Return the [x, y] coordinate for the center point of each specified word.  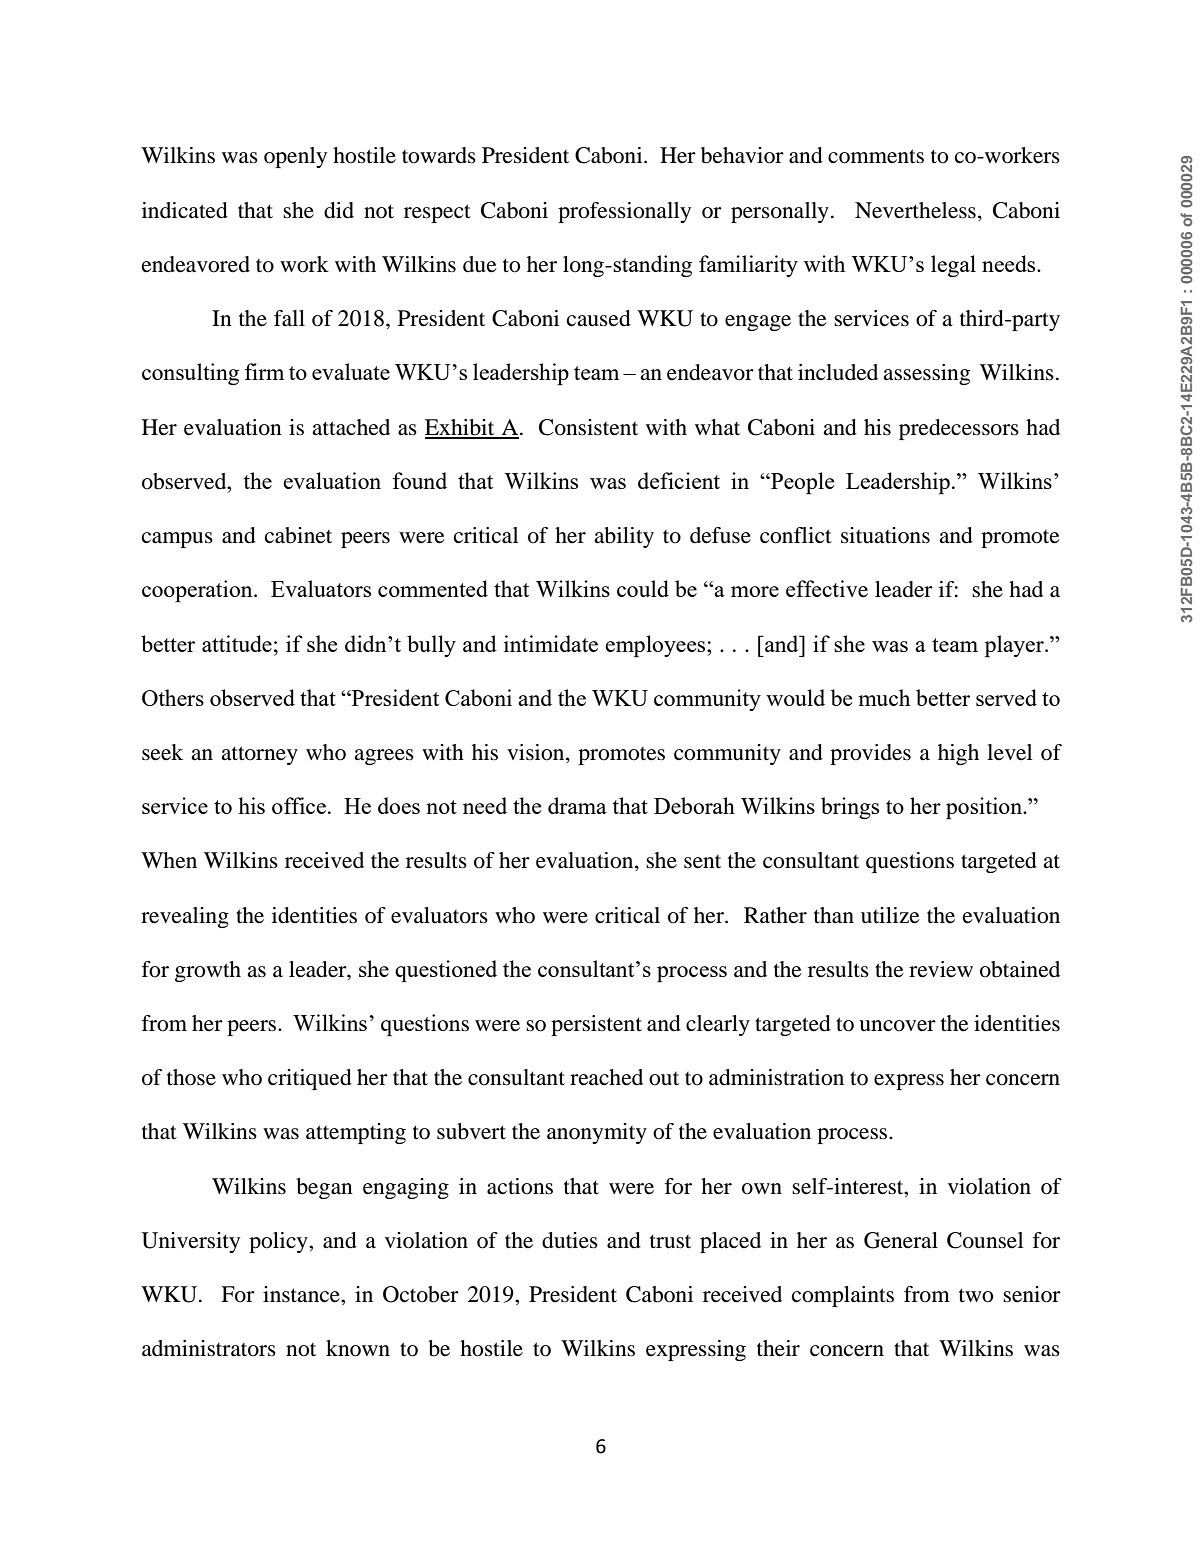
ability [624, 537]
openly [295, 157]
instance [302, 1294]
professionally [624, 212]
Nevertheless [915, 210]
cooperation [198, 591]
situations [885, 535]
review [941, 969]
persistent [596, 1025]
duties [570, 1240]
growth [208, 971]
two [976, 1295]
